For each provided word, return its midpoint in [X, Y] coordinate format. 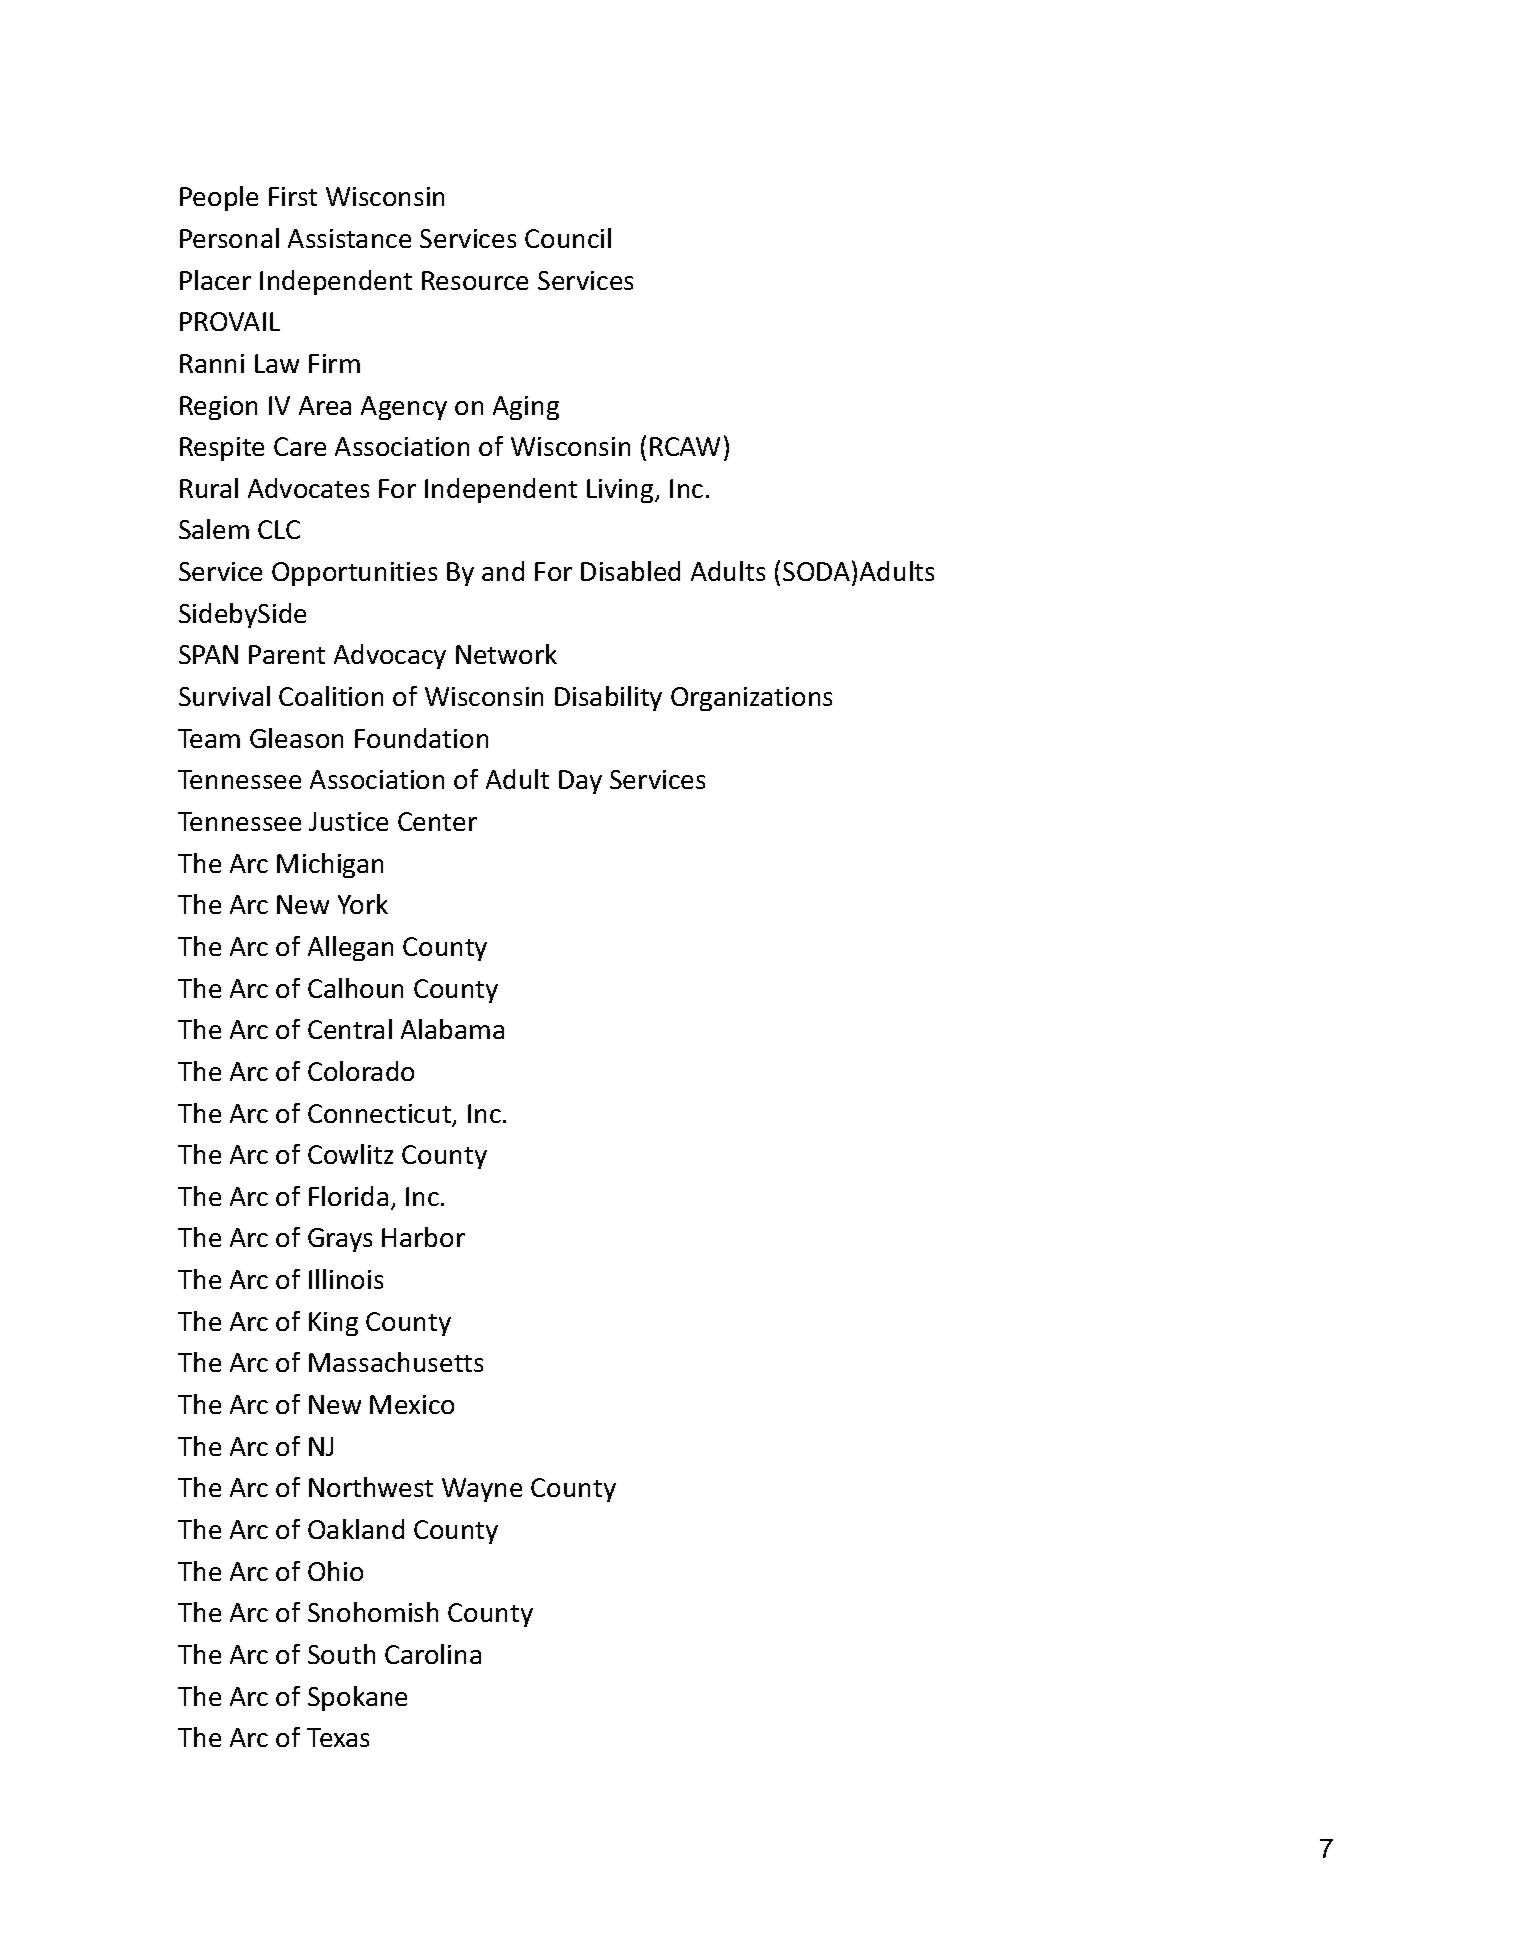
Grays [340, 1240]
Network [506, 654]
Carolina [433, 1654]
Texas [338, 1737]
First [293, 196]
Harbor [423, 1237]
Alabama [452, 1029]
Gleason [296, 738]
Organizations [751, 699]
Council [568, 238]
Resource [475, 280]
